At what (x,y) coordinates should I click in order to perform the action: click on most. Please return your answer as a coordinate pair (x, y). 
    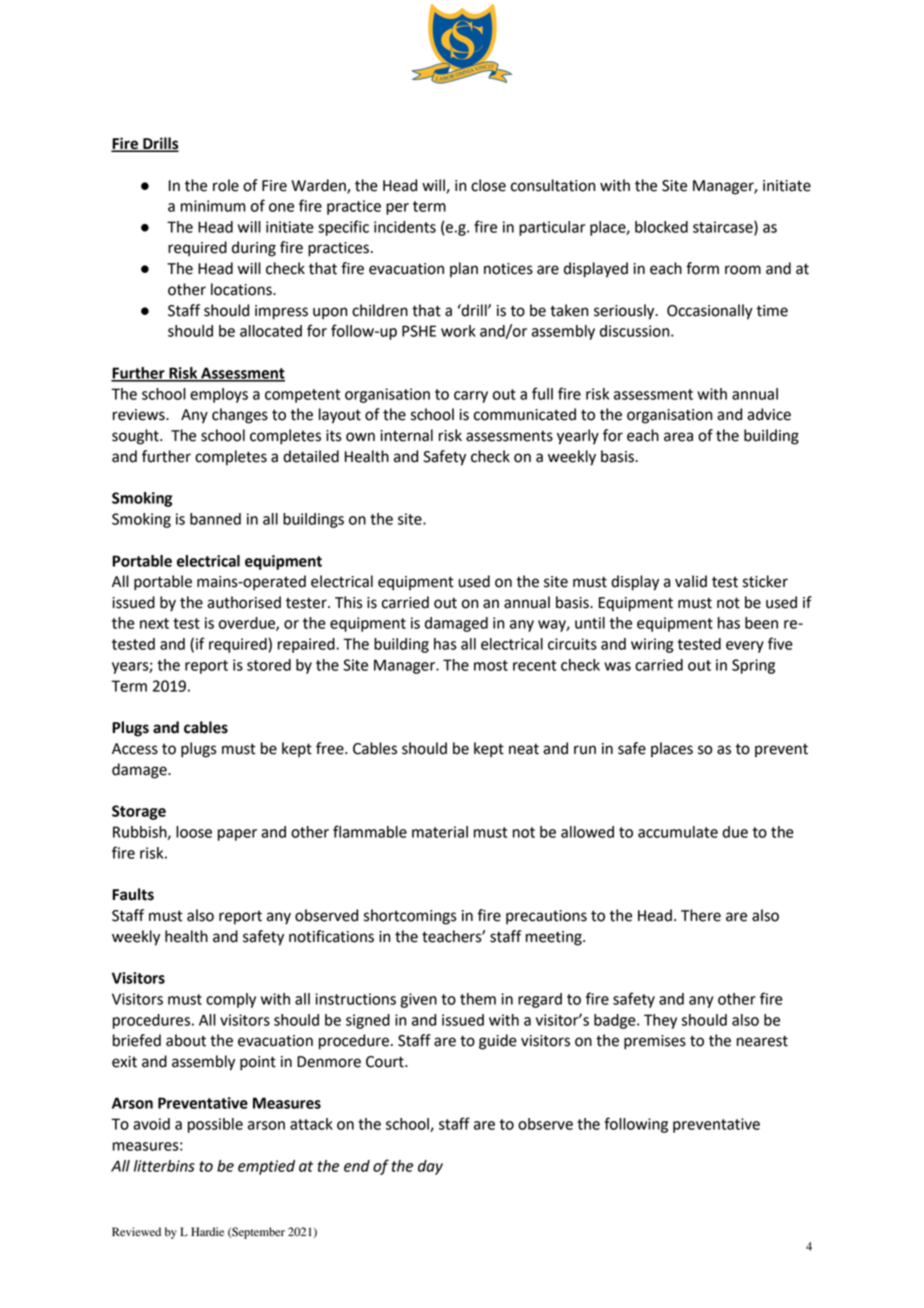
    Looking at the image, I should click on (491, 665).
